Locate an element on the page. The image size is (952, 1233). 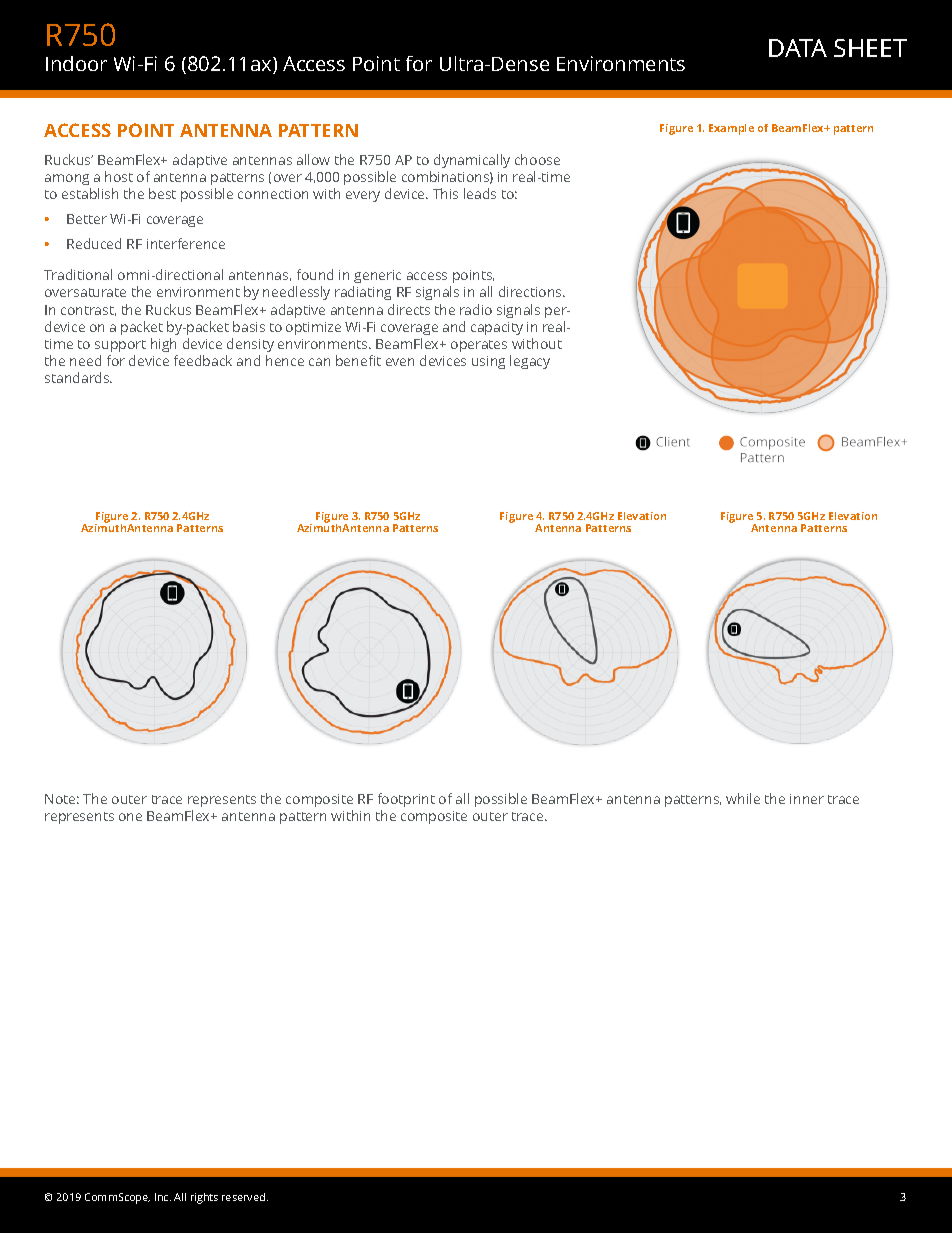
DATA is located at coordinates (798, 48).
